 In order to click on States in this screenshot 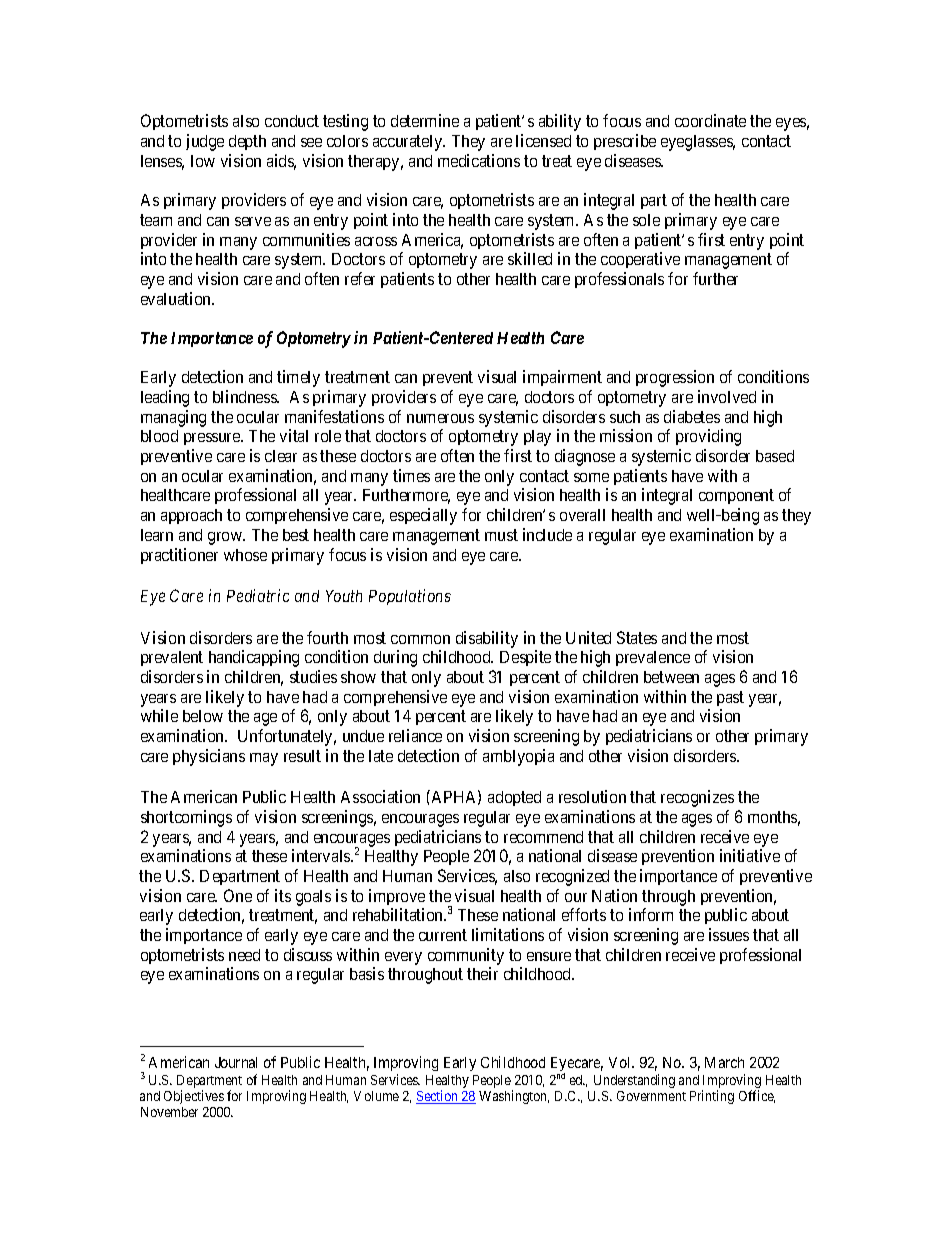, I will do `click(637, 637)`.
